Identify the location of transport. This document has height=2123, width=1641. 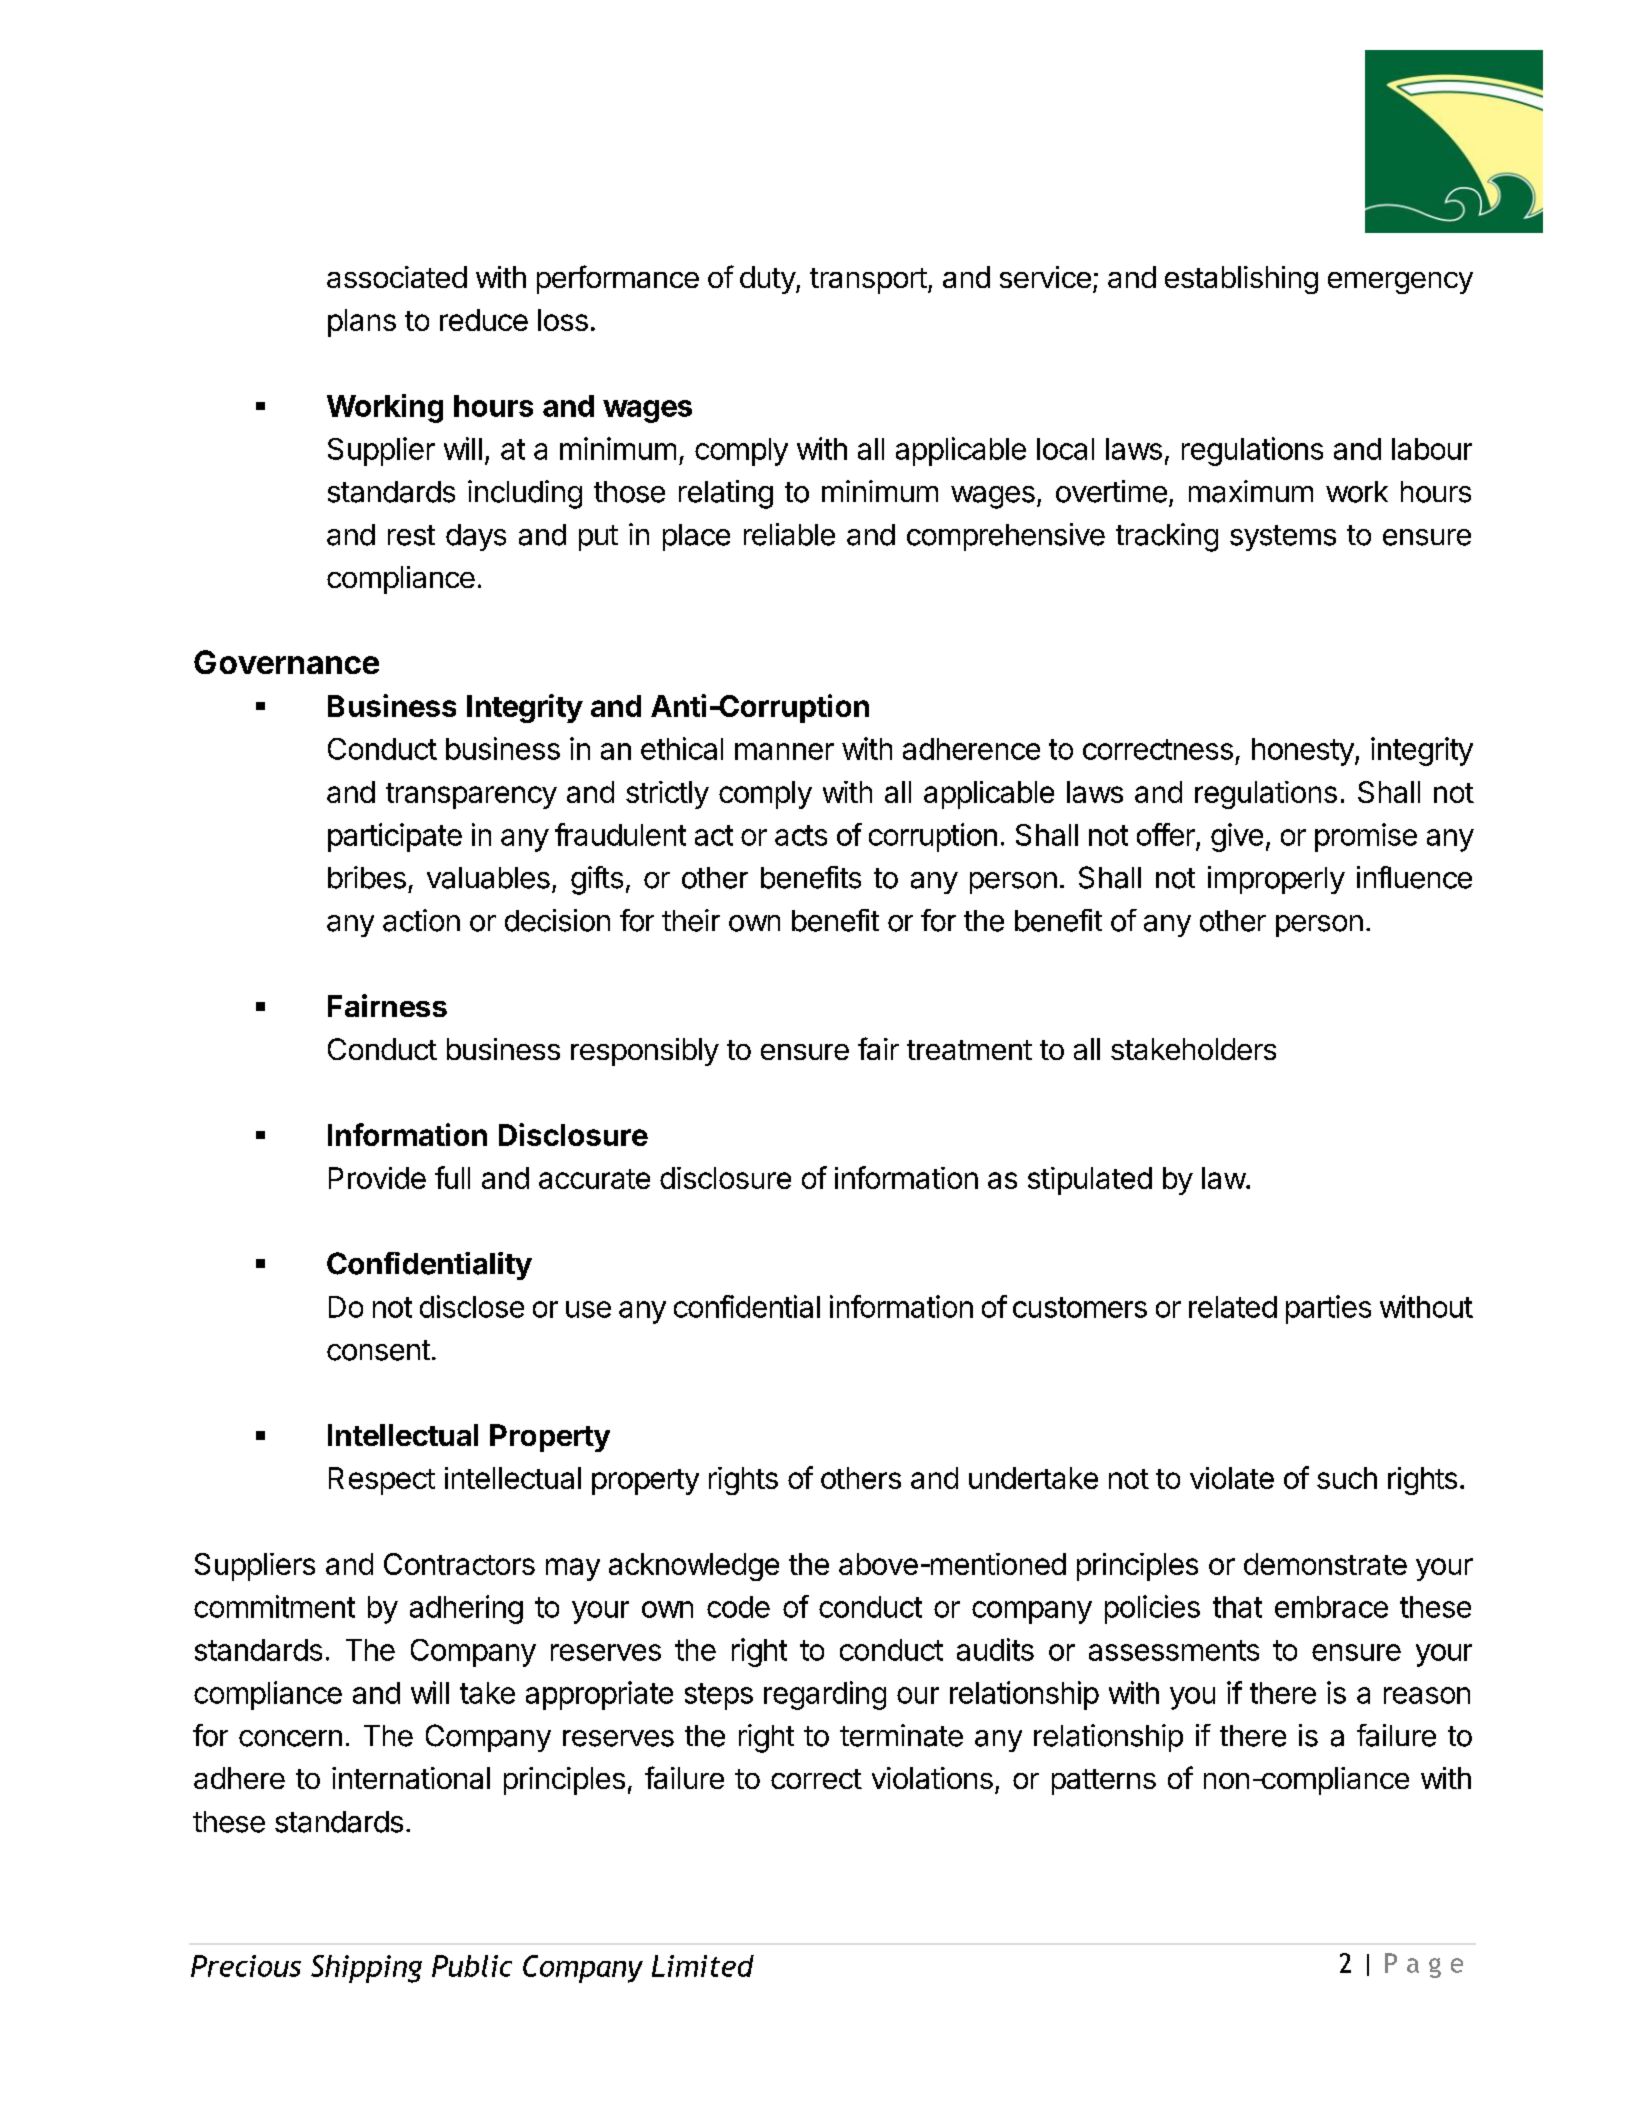
(868, 281).
